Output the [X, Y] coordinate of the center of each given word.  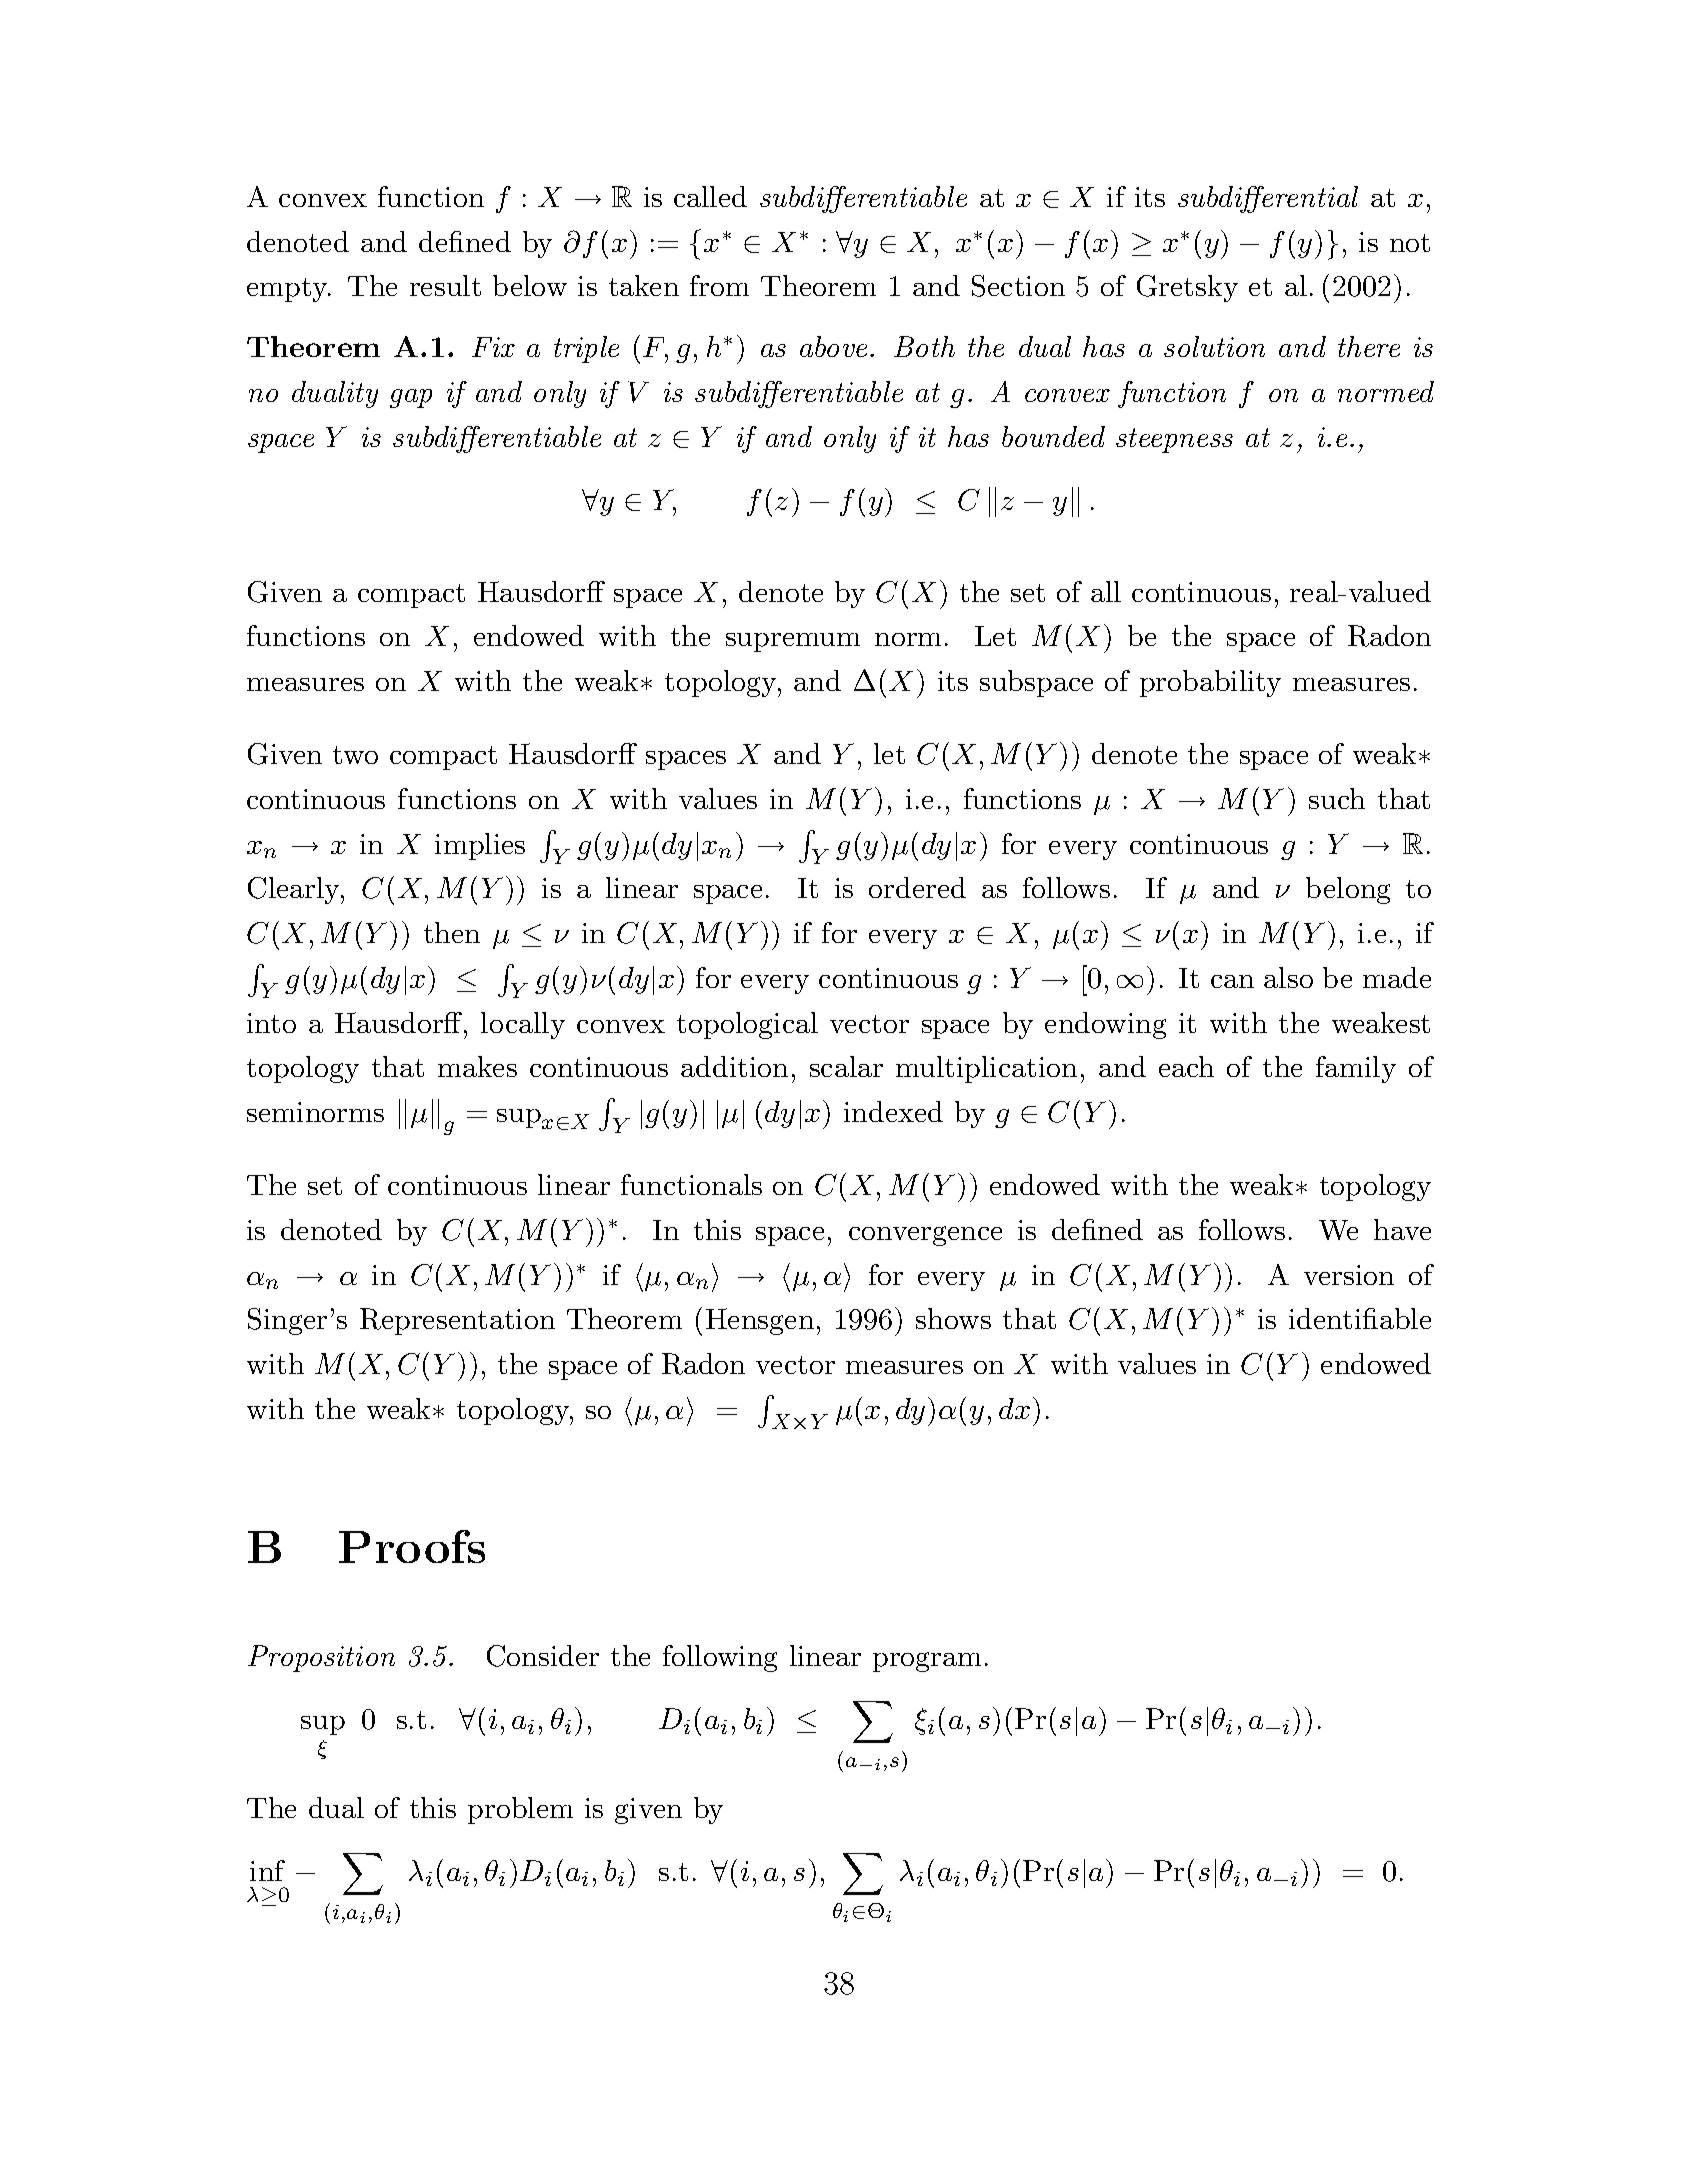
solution [1214, 346]
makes [477, 1066]
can [1232, 981]
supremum [793, 642]
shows [953, 1318]
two [355, 755]
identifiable [1360, 1318]
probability [1210, 683]
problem [520, 1810]
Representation [457, 1321]
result [445, 285]
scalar [846, 1066]
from [719, 285]
